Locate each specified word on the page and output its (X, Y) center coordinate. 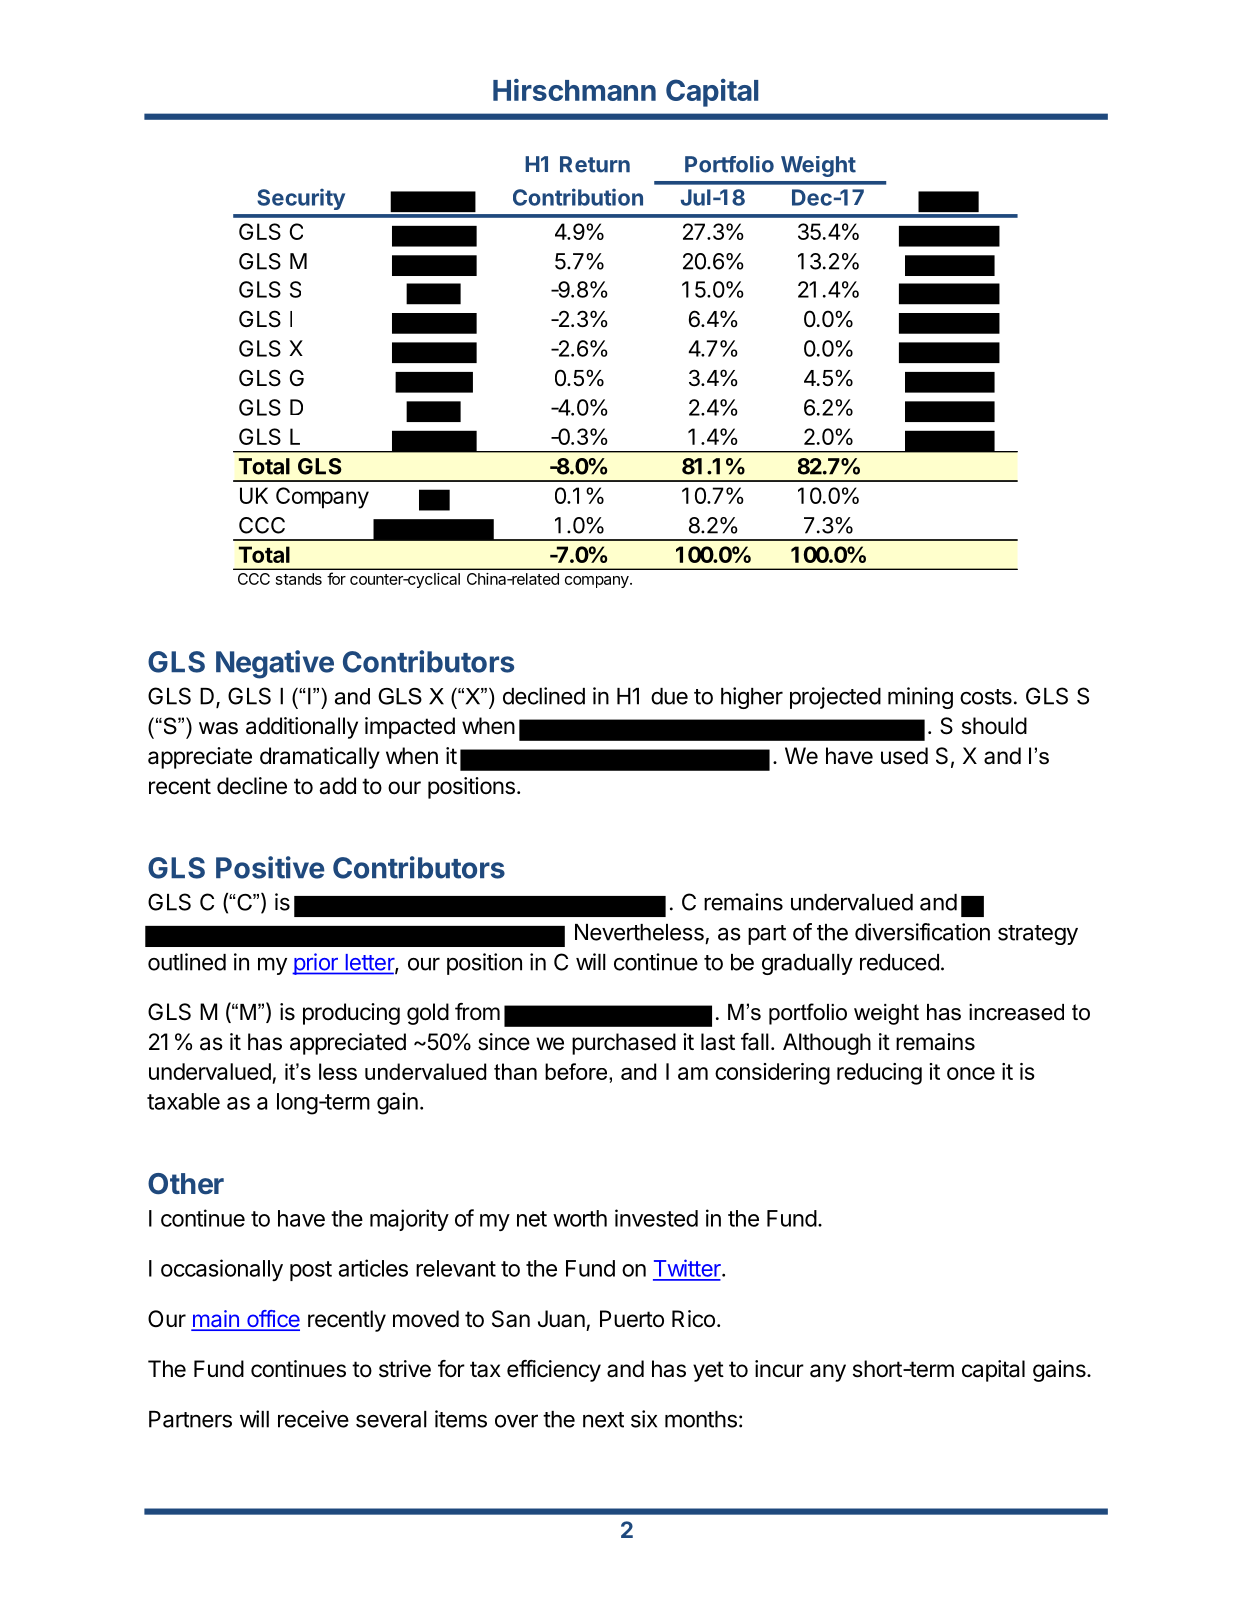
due (669, 696)
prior (316, 964)
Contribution (578, 197)
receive (313, 1419)
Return (595, 164)
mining (920, 698)
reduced (899, 962)
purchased (624, 1044)
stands (299, 579)
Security (301, 199)
